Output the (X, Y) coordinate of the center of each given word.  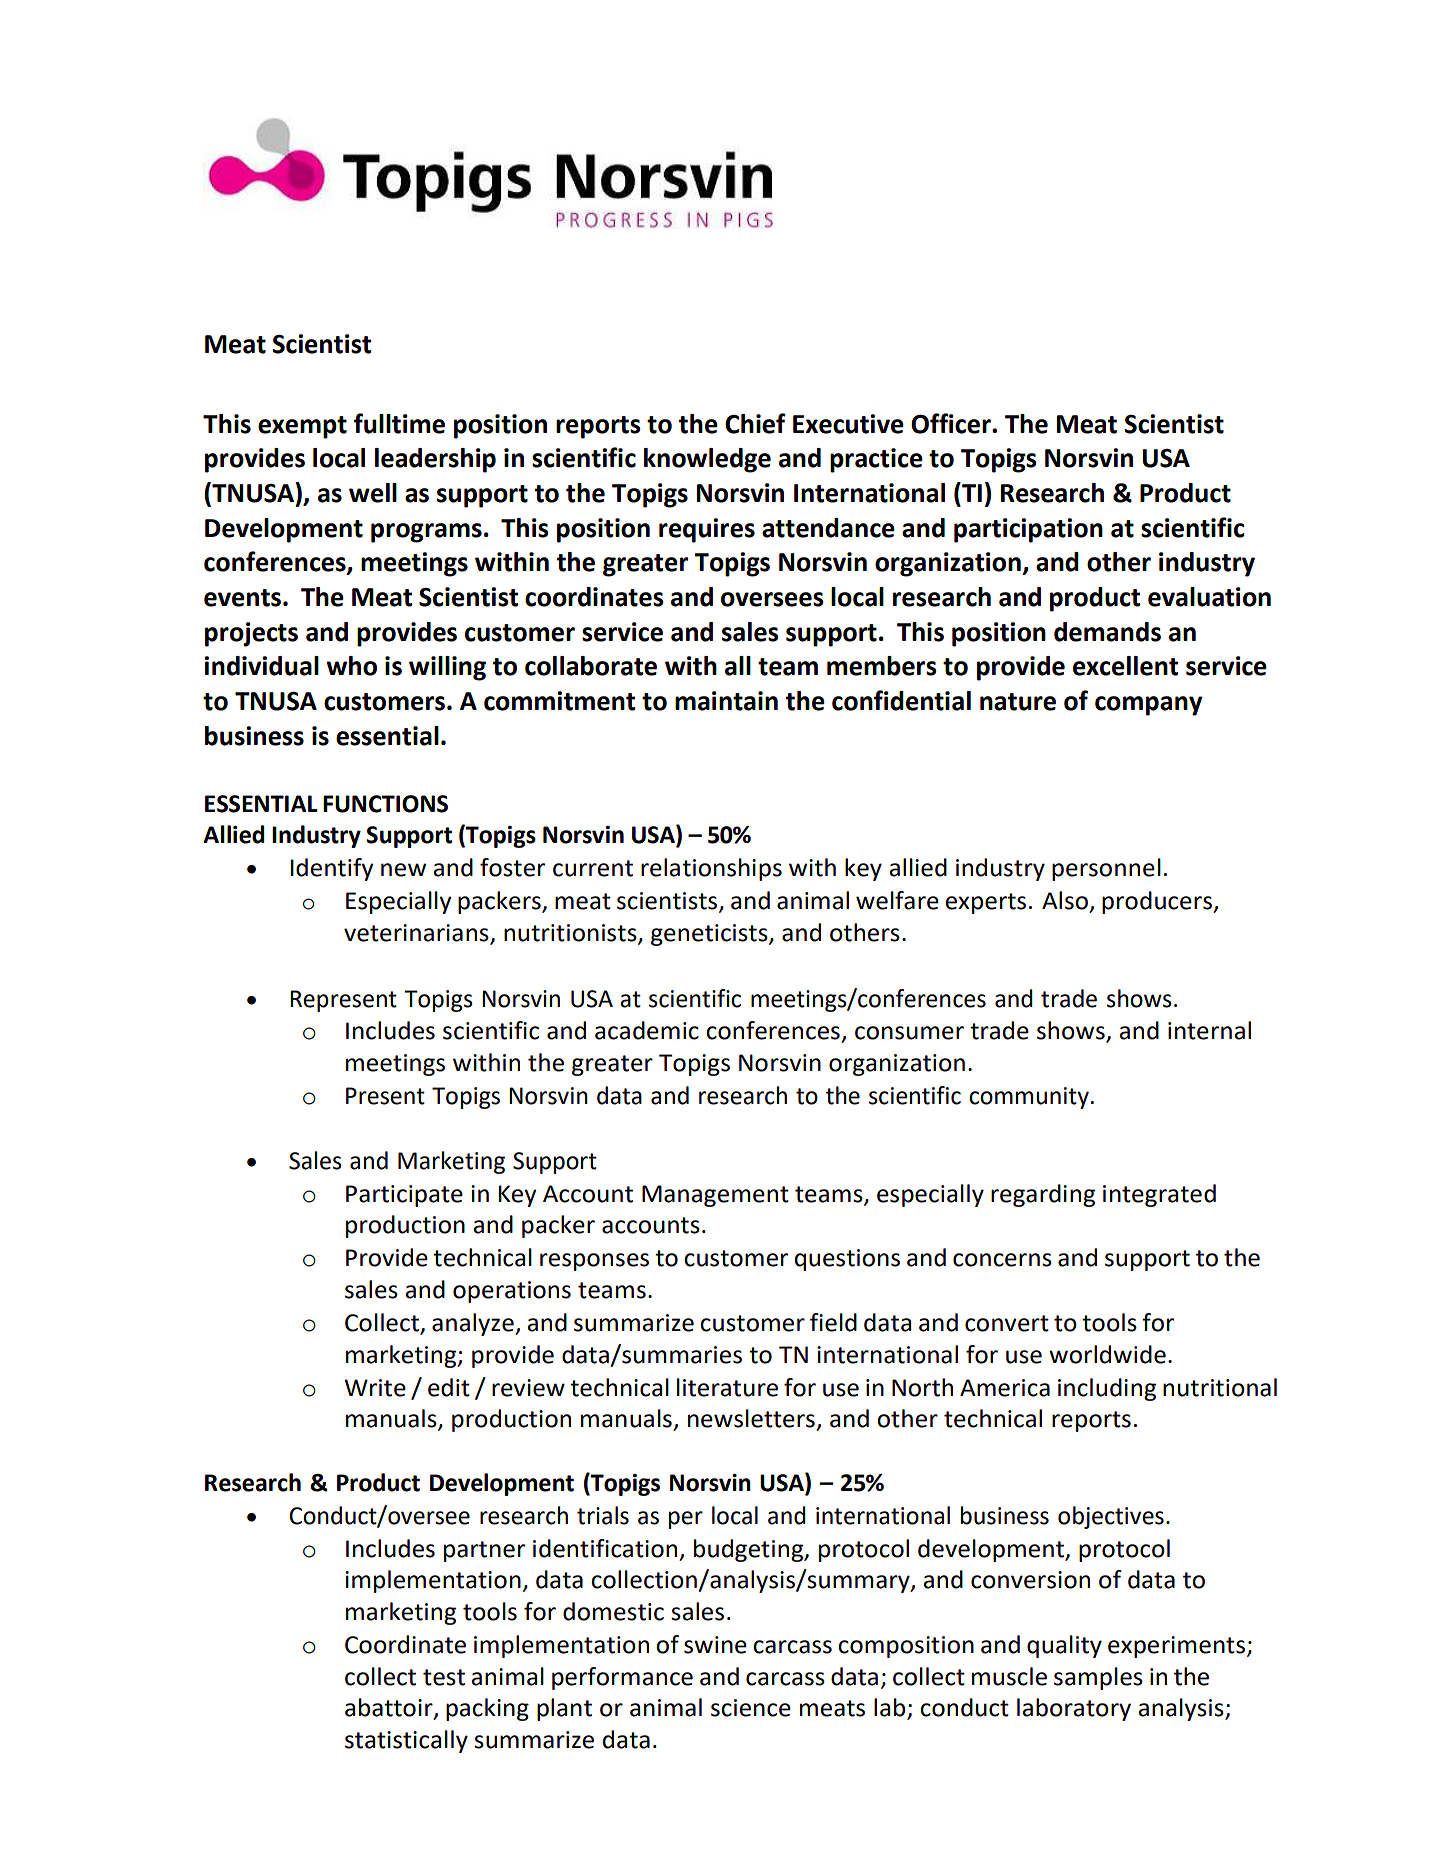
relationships (711, 869)
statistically (406, 1741)
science (751, 1708)
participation (1028, 530)
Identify (332, 869)
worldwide (1107, 1354)
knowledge (707, 460)
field (833, 1322)
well (373, 493)
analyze (474, 1324)
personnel (1106, 869)
